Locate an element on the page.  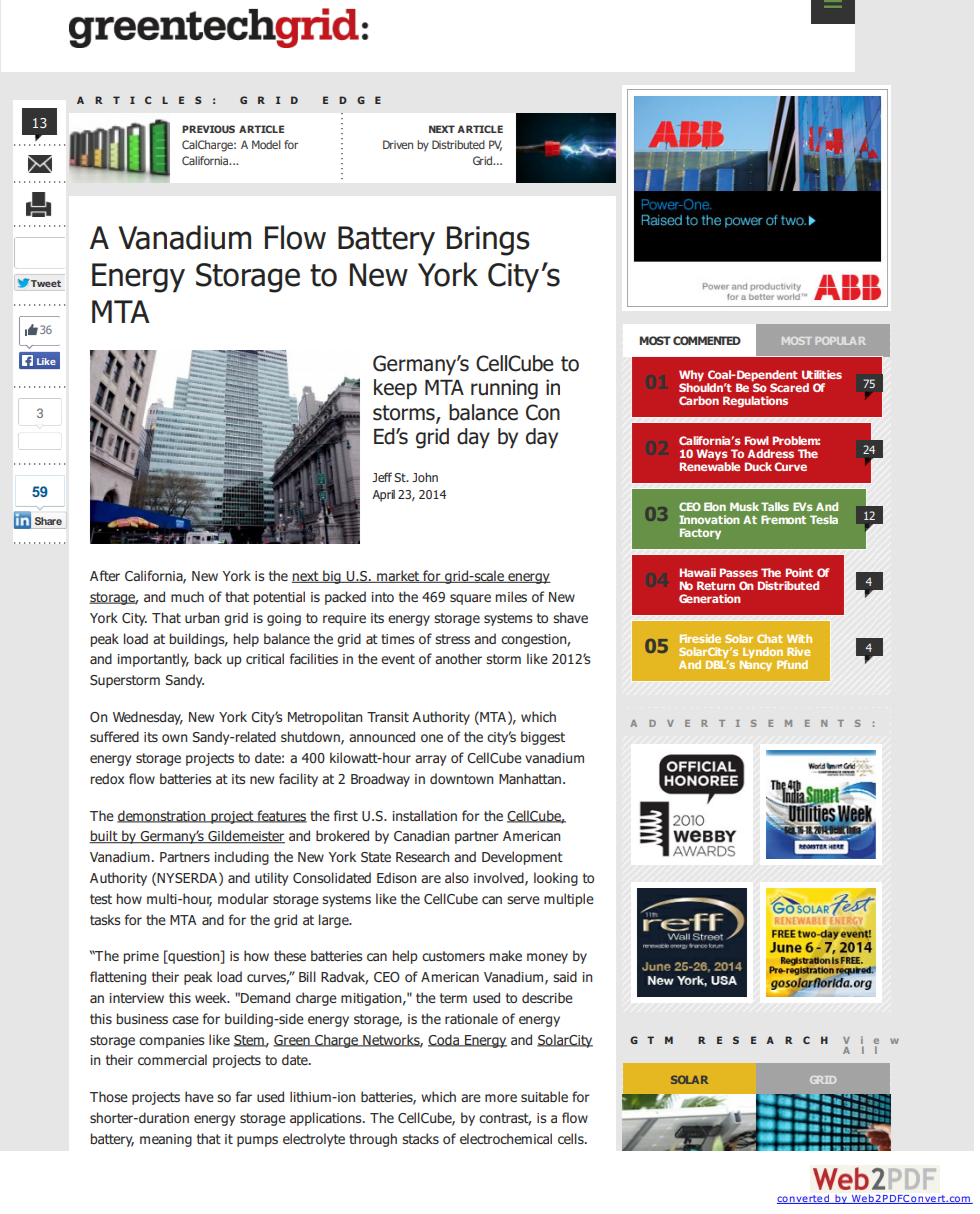
PREVIOUS is located at coordinates (208, 129).
